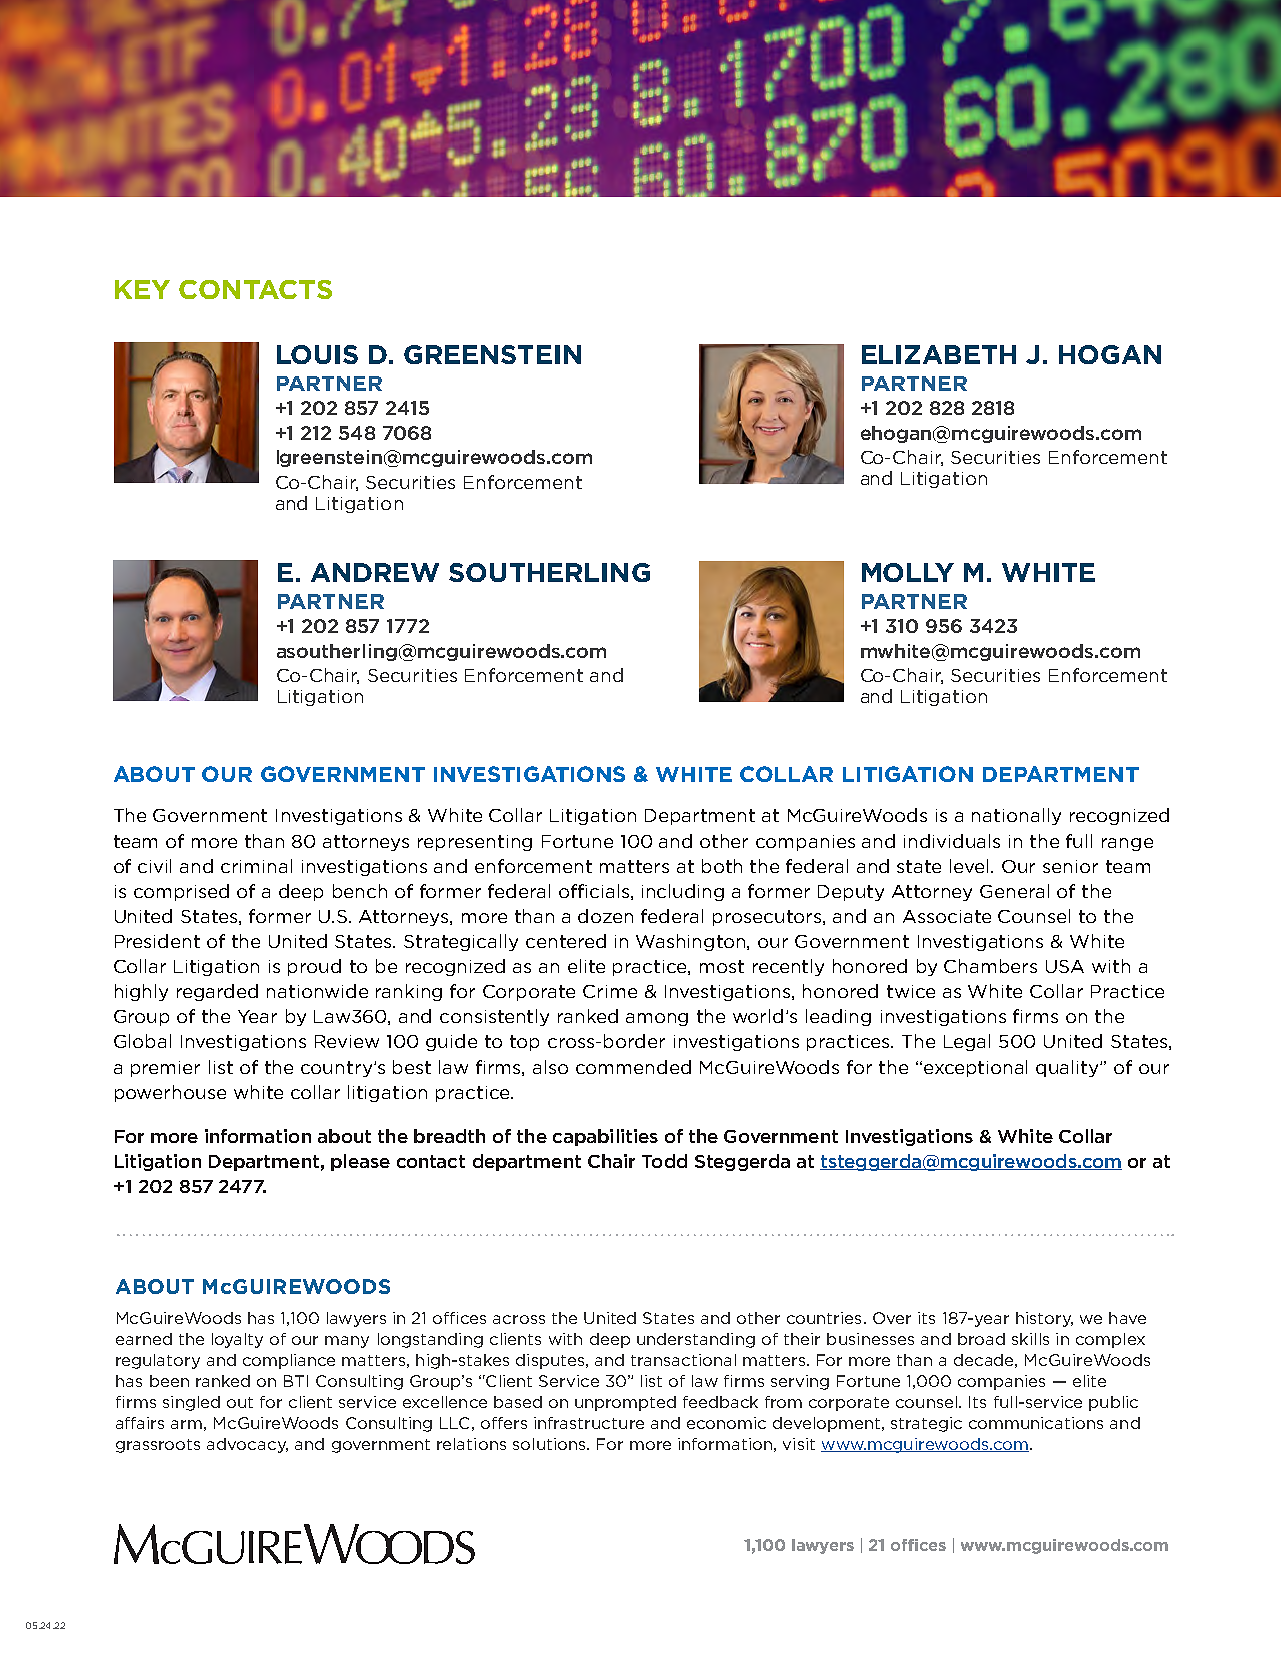 The width and height of the document is (1281, 1658). What do you see at coordinates (908, 572) in the document?
I see `MOLLY` at bounding box center [908, 572].
